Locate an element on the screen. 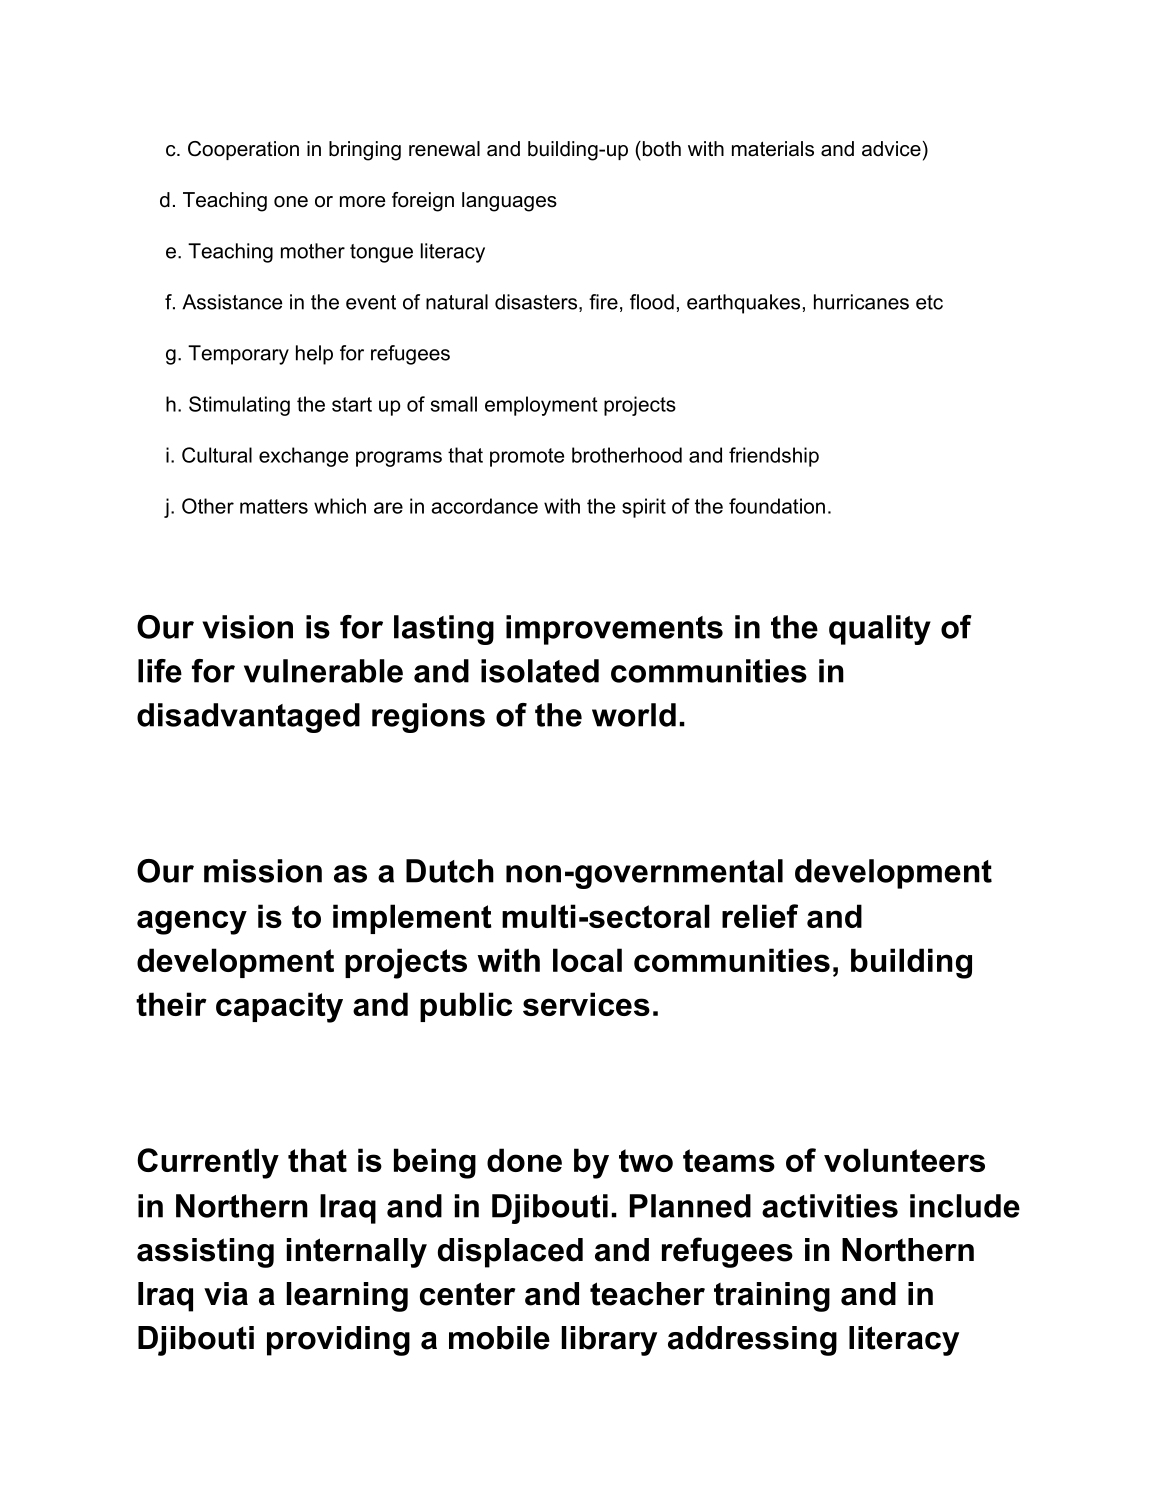  training is located at coordinates (772, 1297).
